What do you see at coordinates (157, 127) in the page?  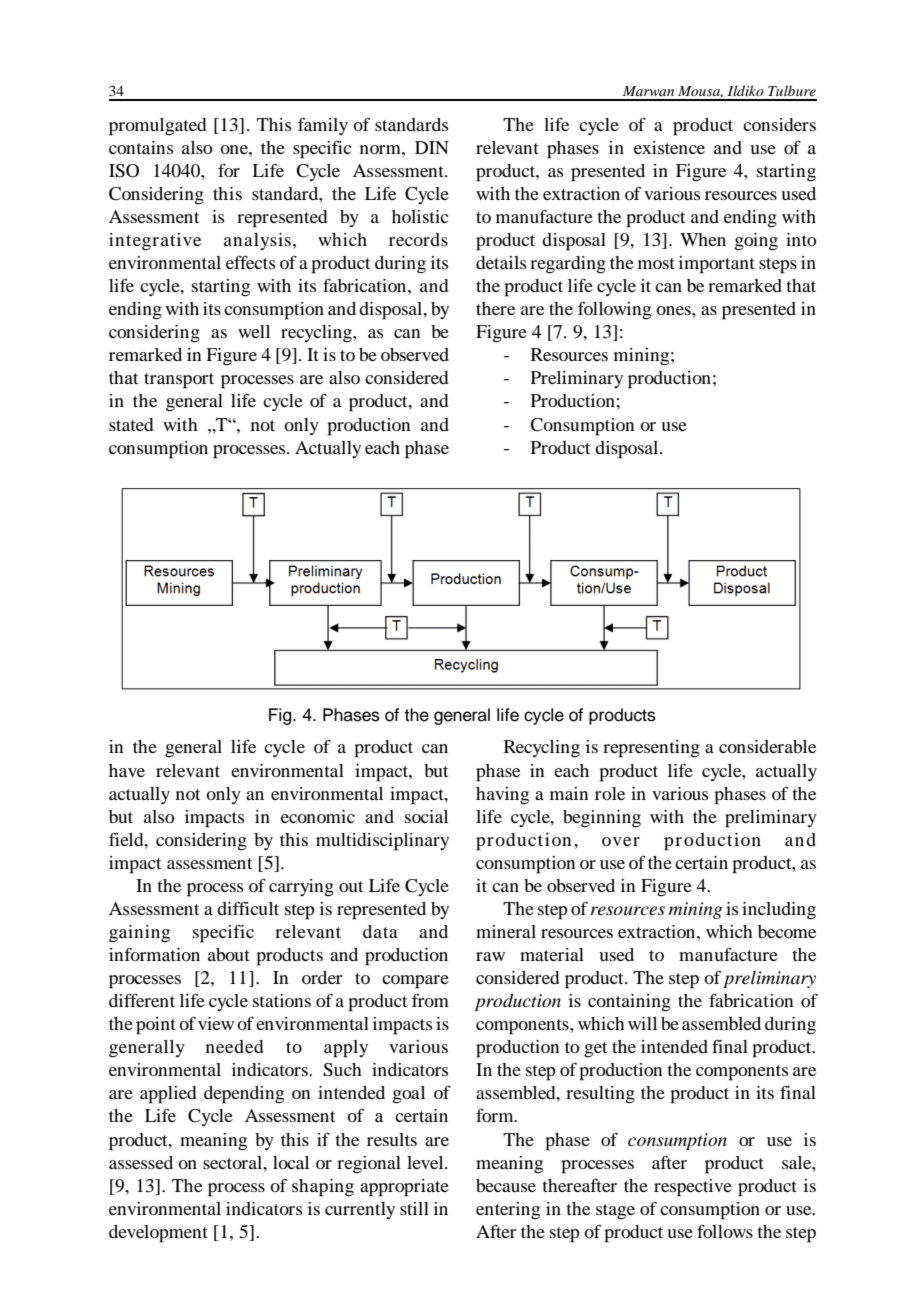 I see `promulgated` at bounding box center [157, 127].
